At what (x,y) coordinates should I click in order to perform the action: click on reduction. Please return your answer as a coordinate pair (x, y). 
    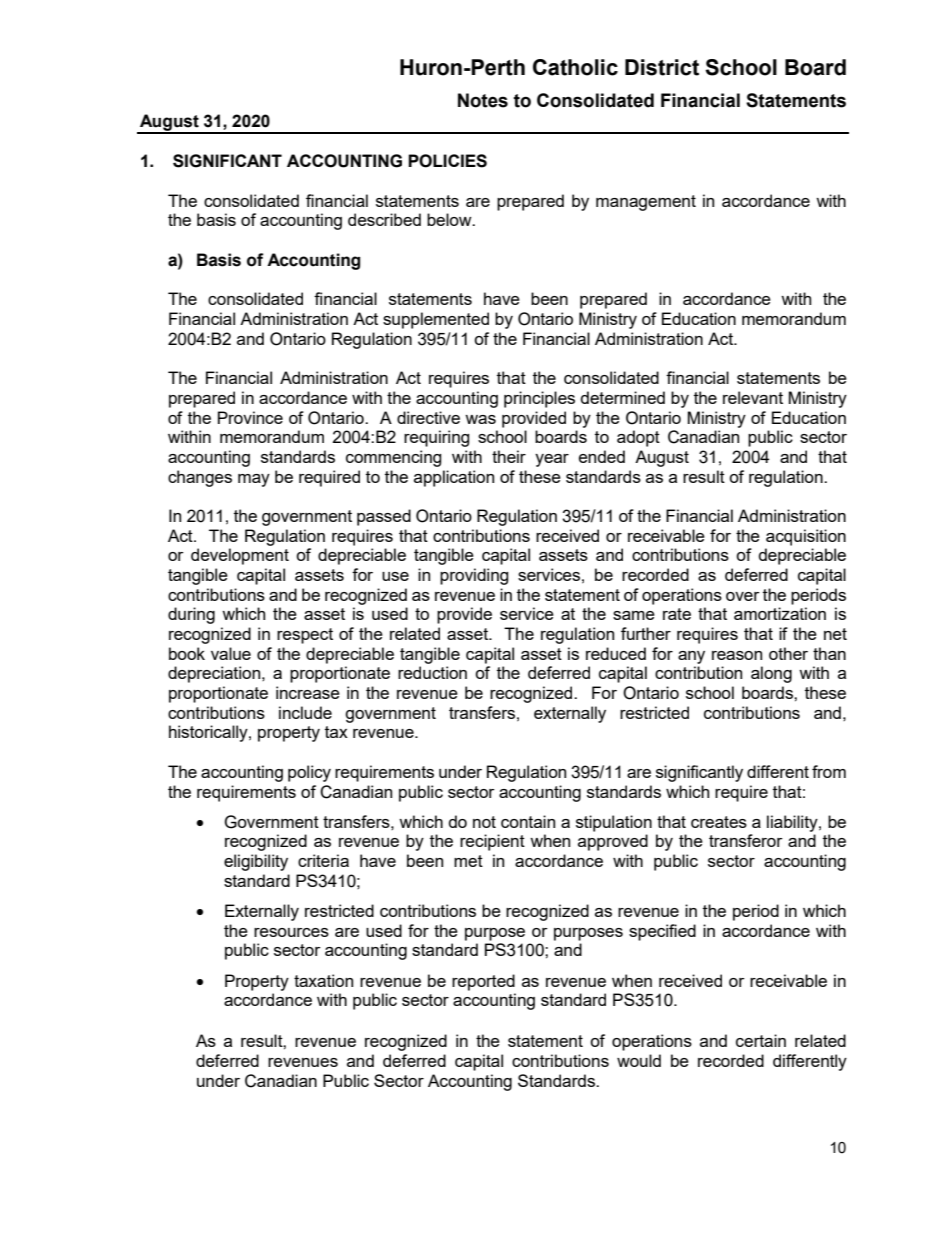
    Looking at the image, I should click on (432, 672).
